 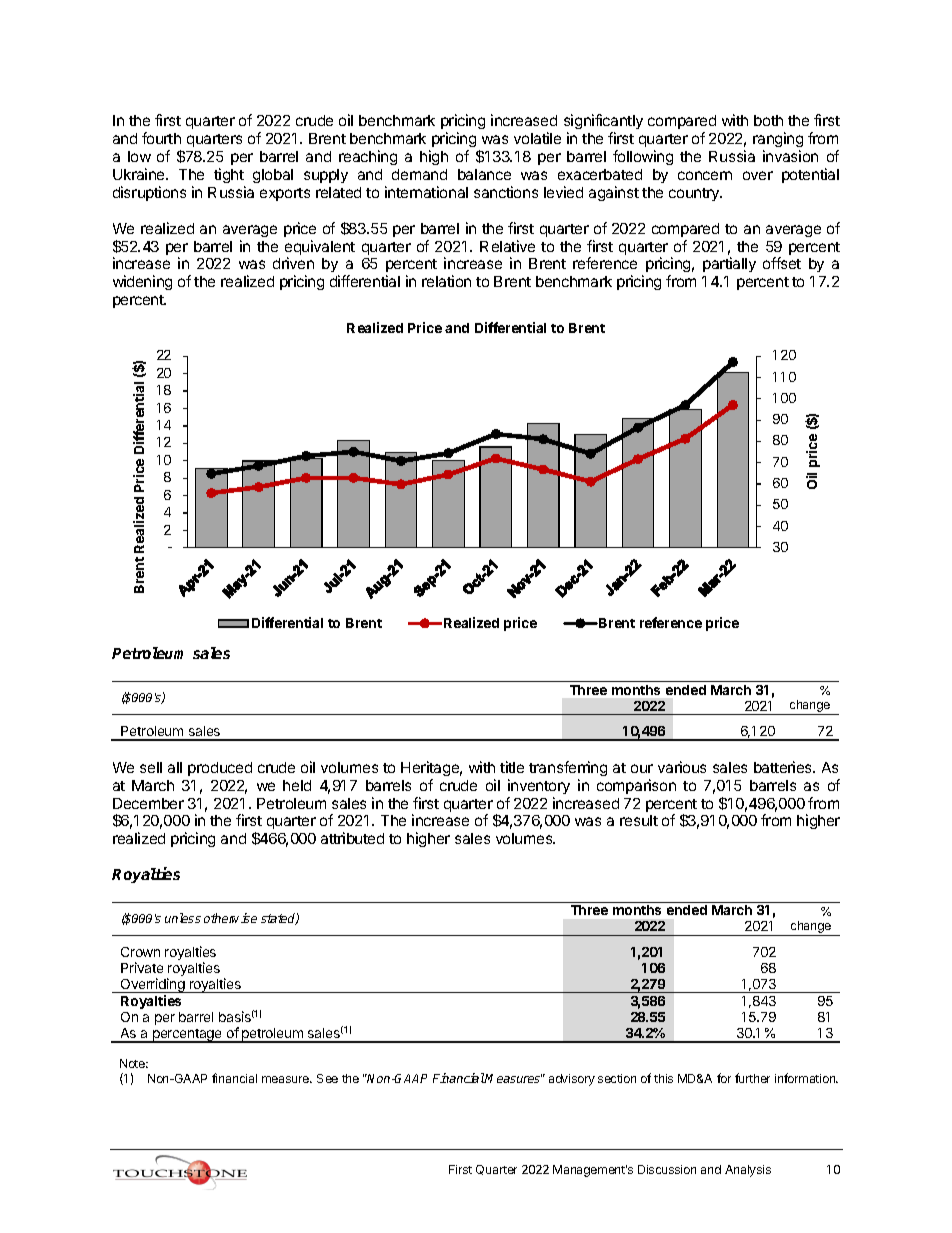 What do you see at coordinates (484, 174) in the screenshot?
I see `balance` at bounding box center [484, 174].
